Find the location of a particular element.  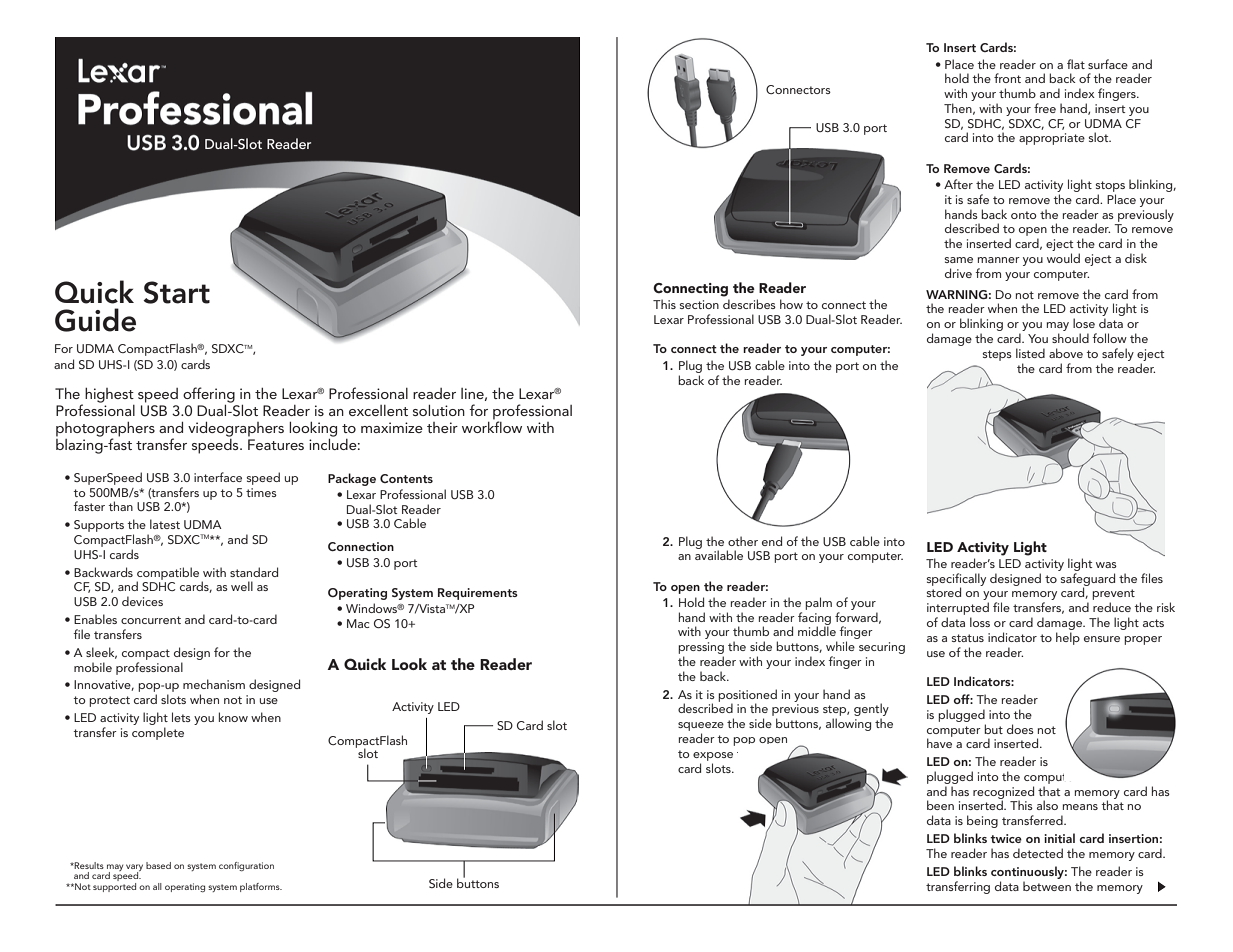

listed is located at coordinates (1030, 353).
